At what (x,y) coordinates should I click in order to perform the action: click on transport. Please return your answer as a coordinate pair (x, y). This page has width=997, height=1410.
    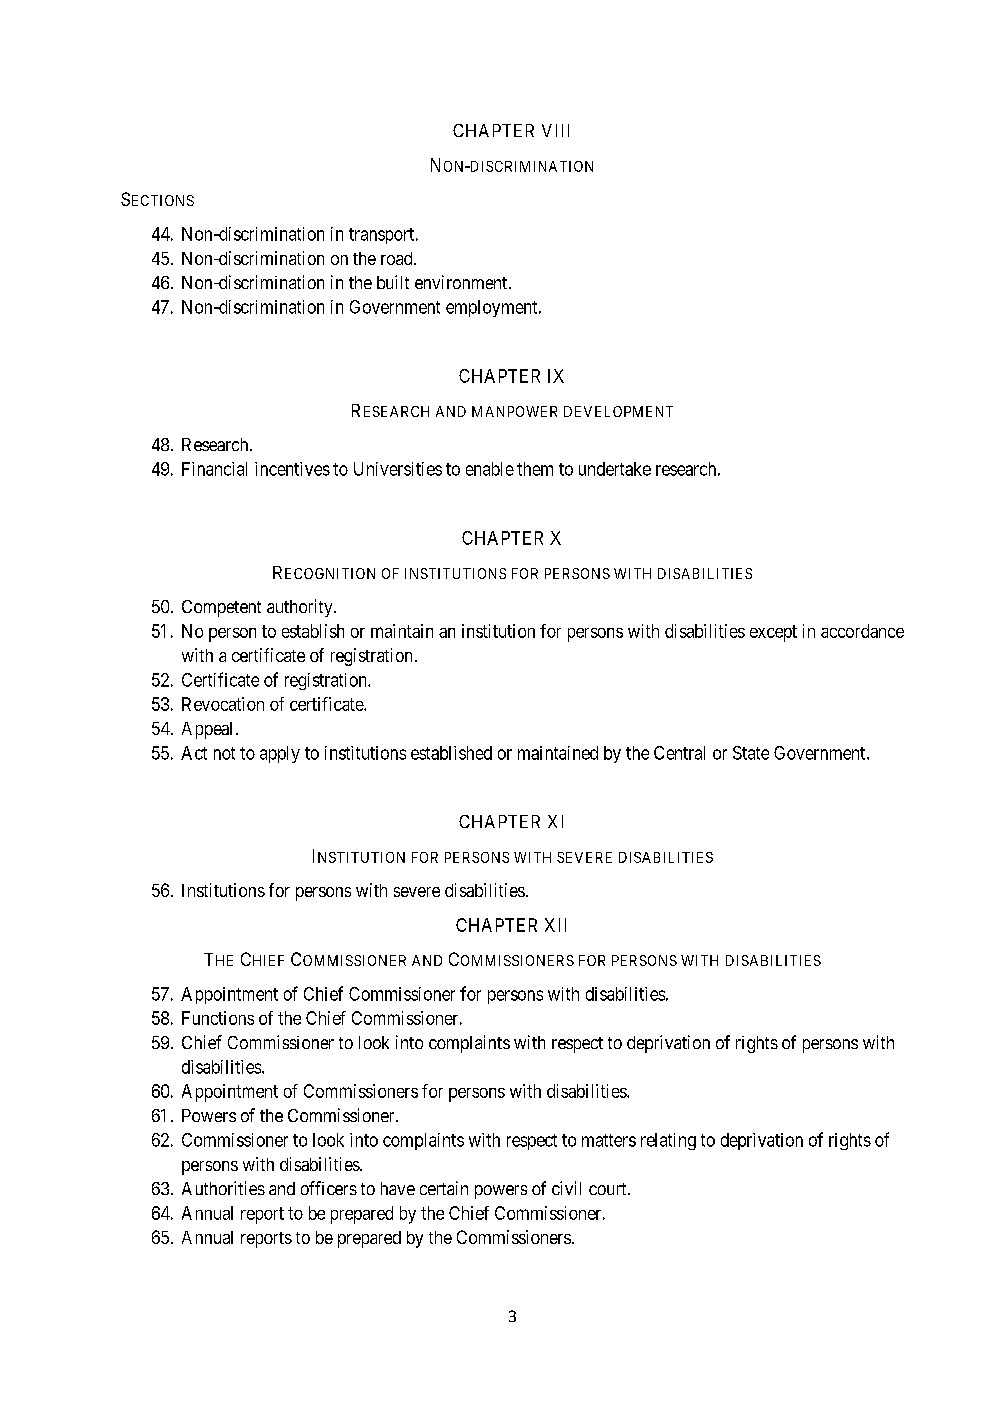
    Looking at the image, I should click on (383, 236).
